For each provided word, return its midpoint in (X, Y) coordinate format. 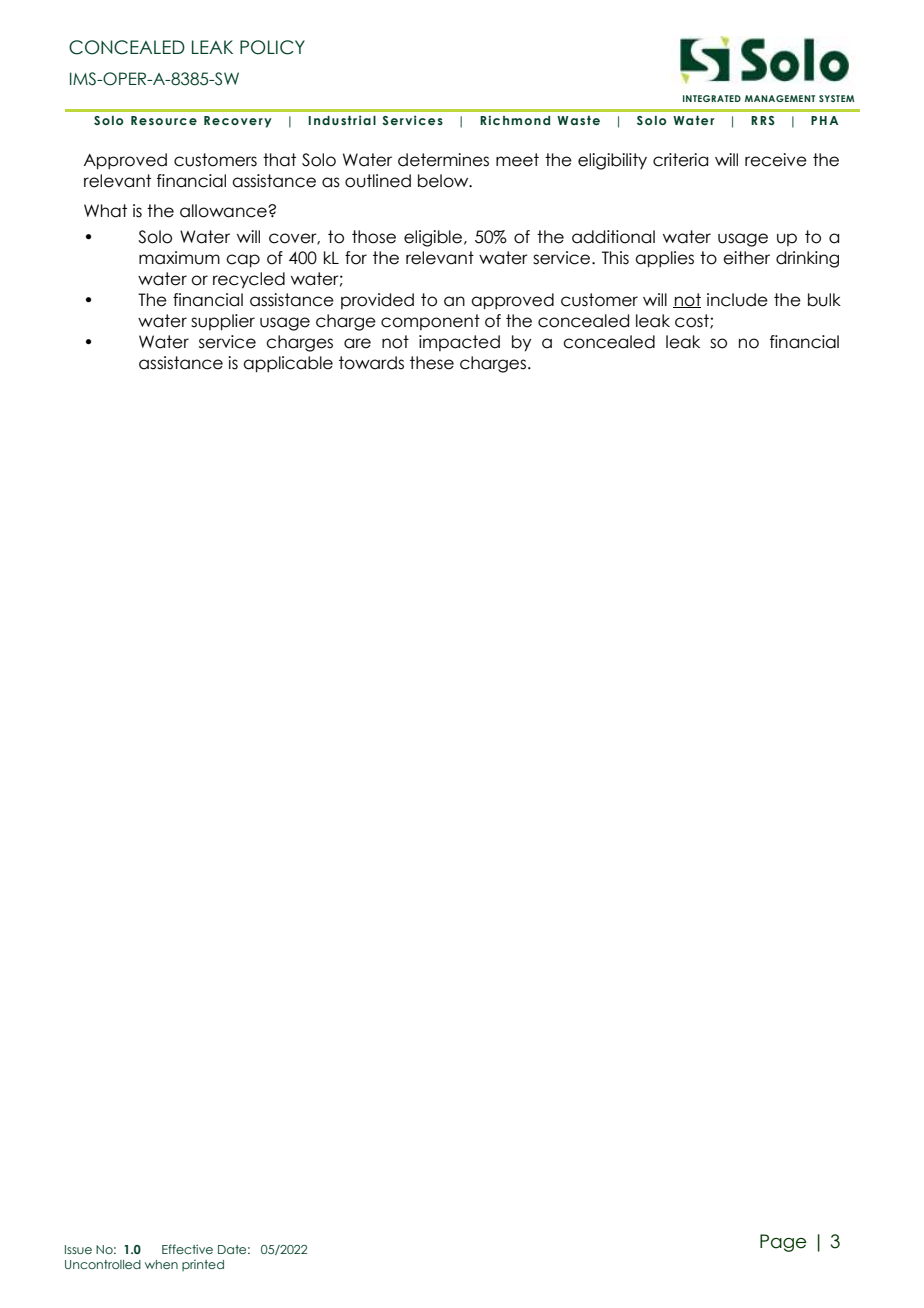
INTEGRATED (712, 98)
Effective (187, 1249)
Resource (164, 120)
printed (203, 1265)
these (432, 363)
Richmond (515, 120)
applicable (288, 364)
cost (693, 321)
